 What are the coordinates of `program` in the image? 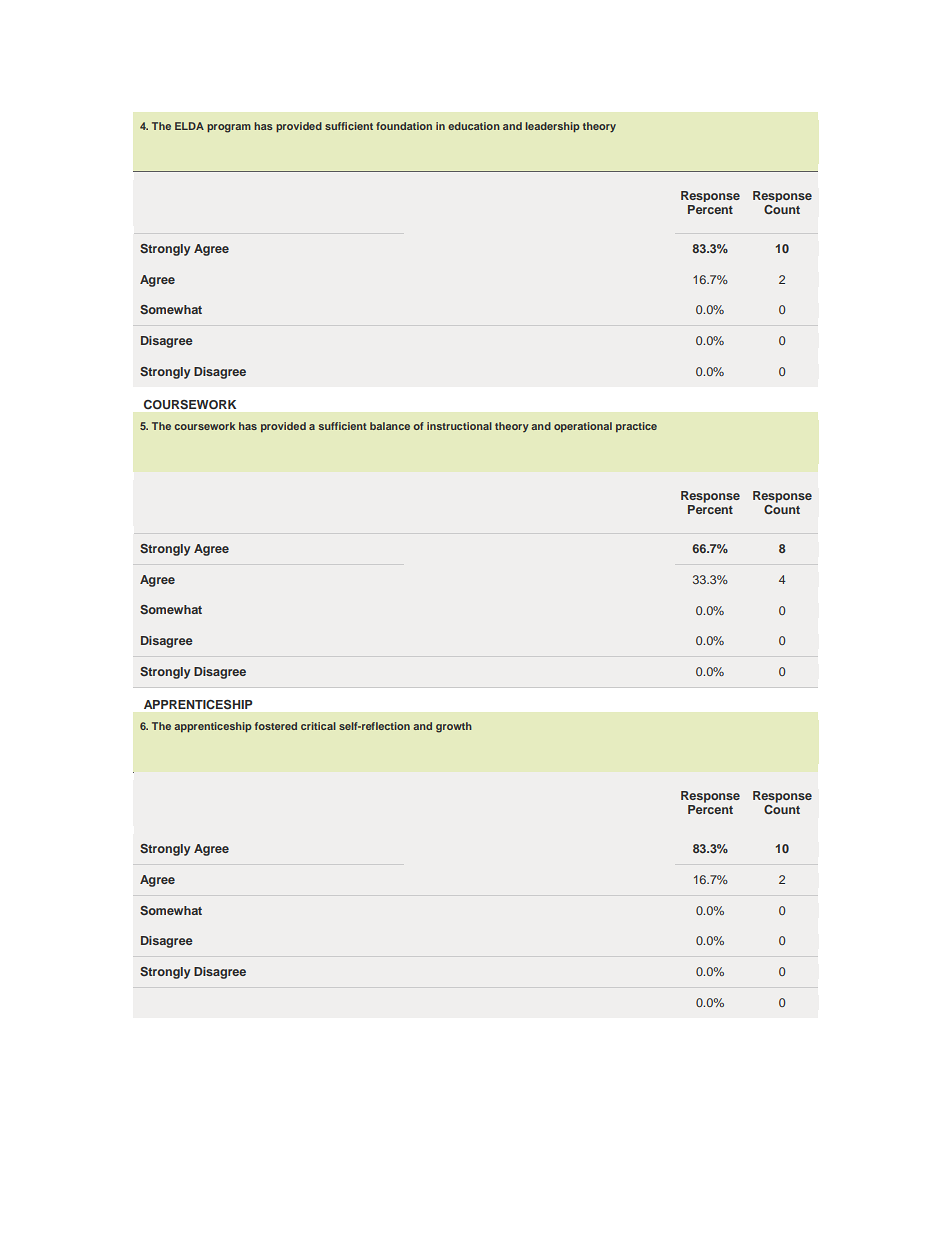 It's located at (229, 128).
